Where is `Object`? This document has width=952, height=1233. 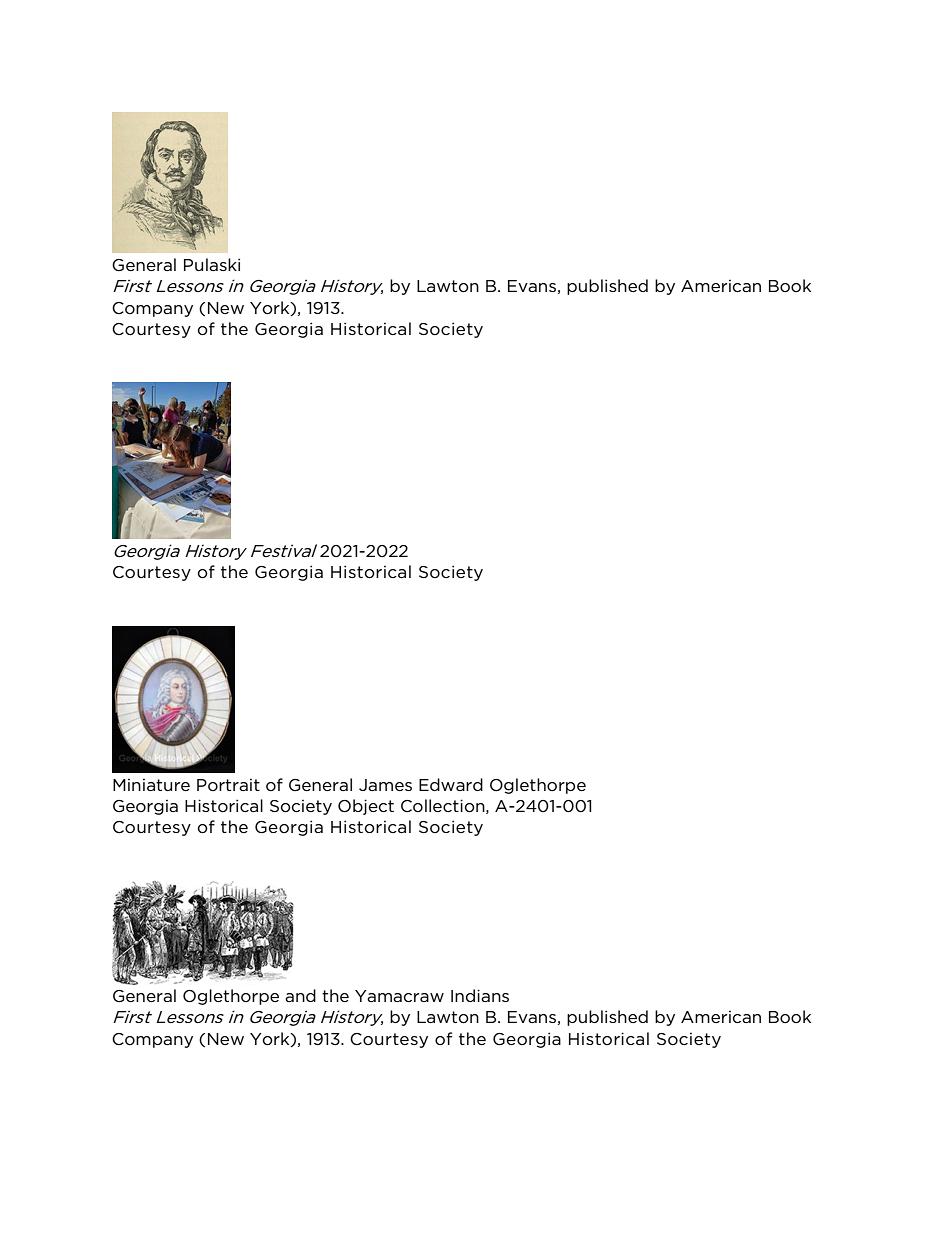
Object is located at coordinates (366, 807).
